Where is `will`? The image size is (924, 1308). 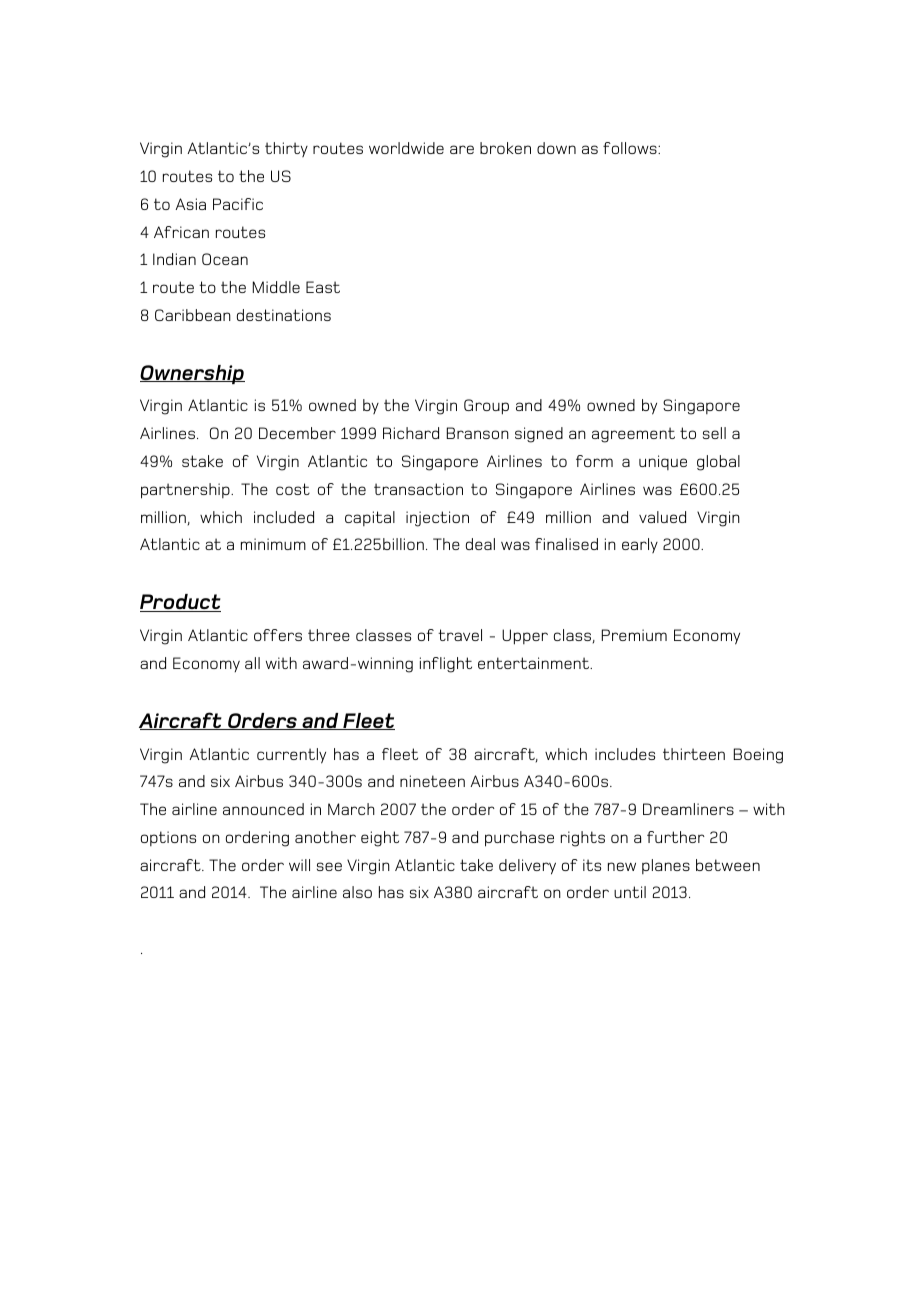
will is located at coordinates (299, 865).
